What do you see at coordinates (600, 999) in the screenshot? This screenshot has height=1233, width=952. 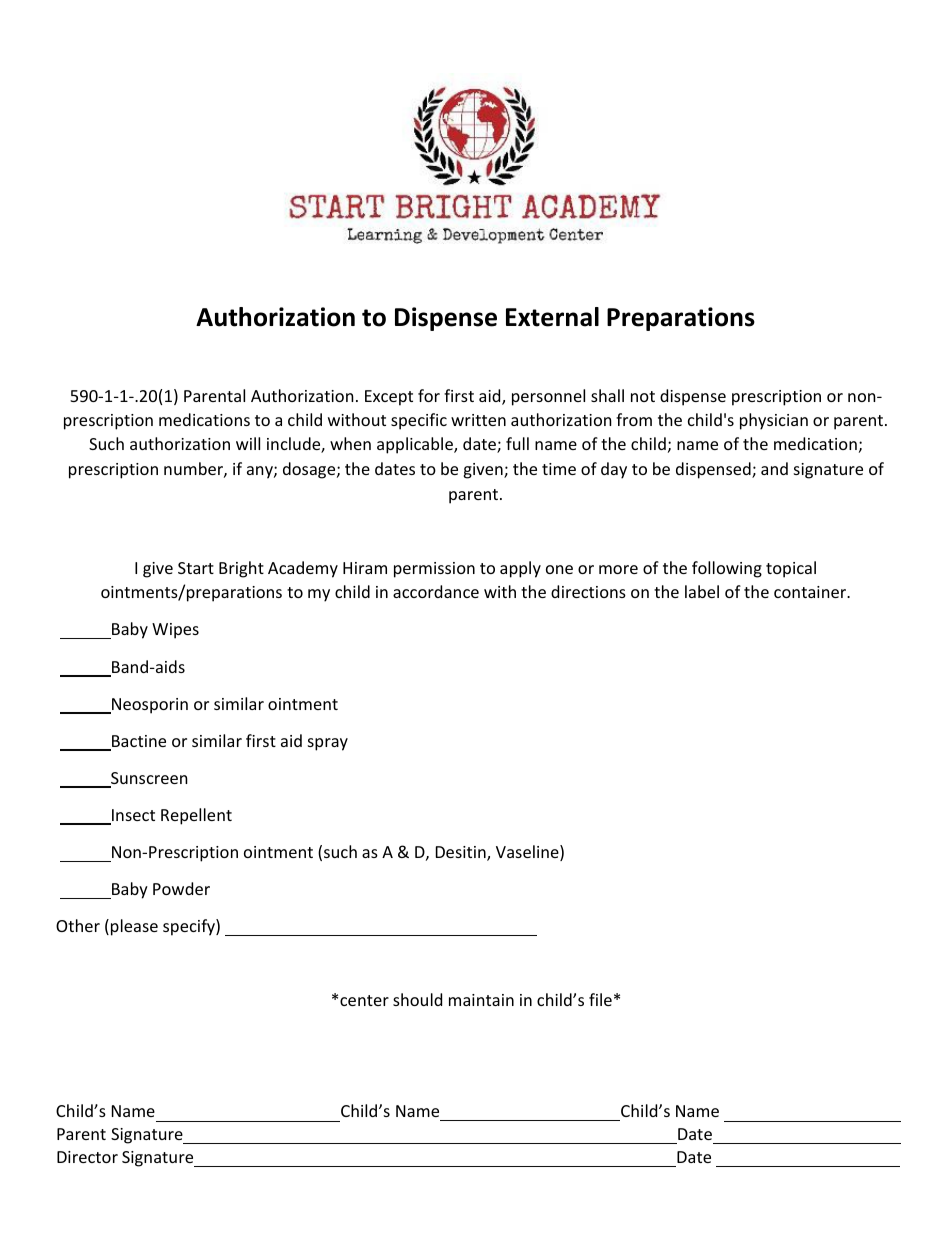 I see `file` at bounding box center [600, 999].
